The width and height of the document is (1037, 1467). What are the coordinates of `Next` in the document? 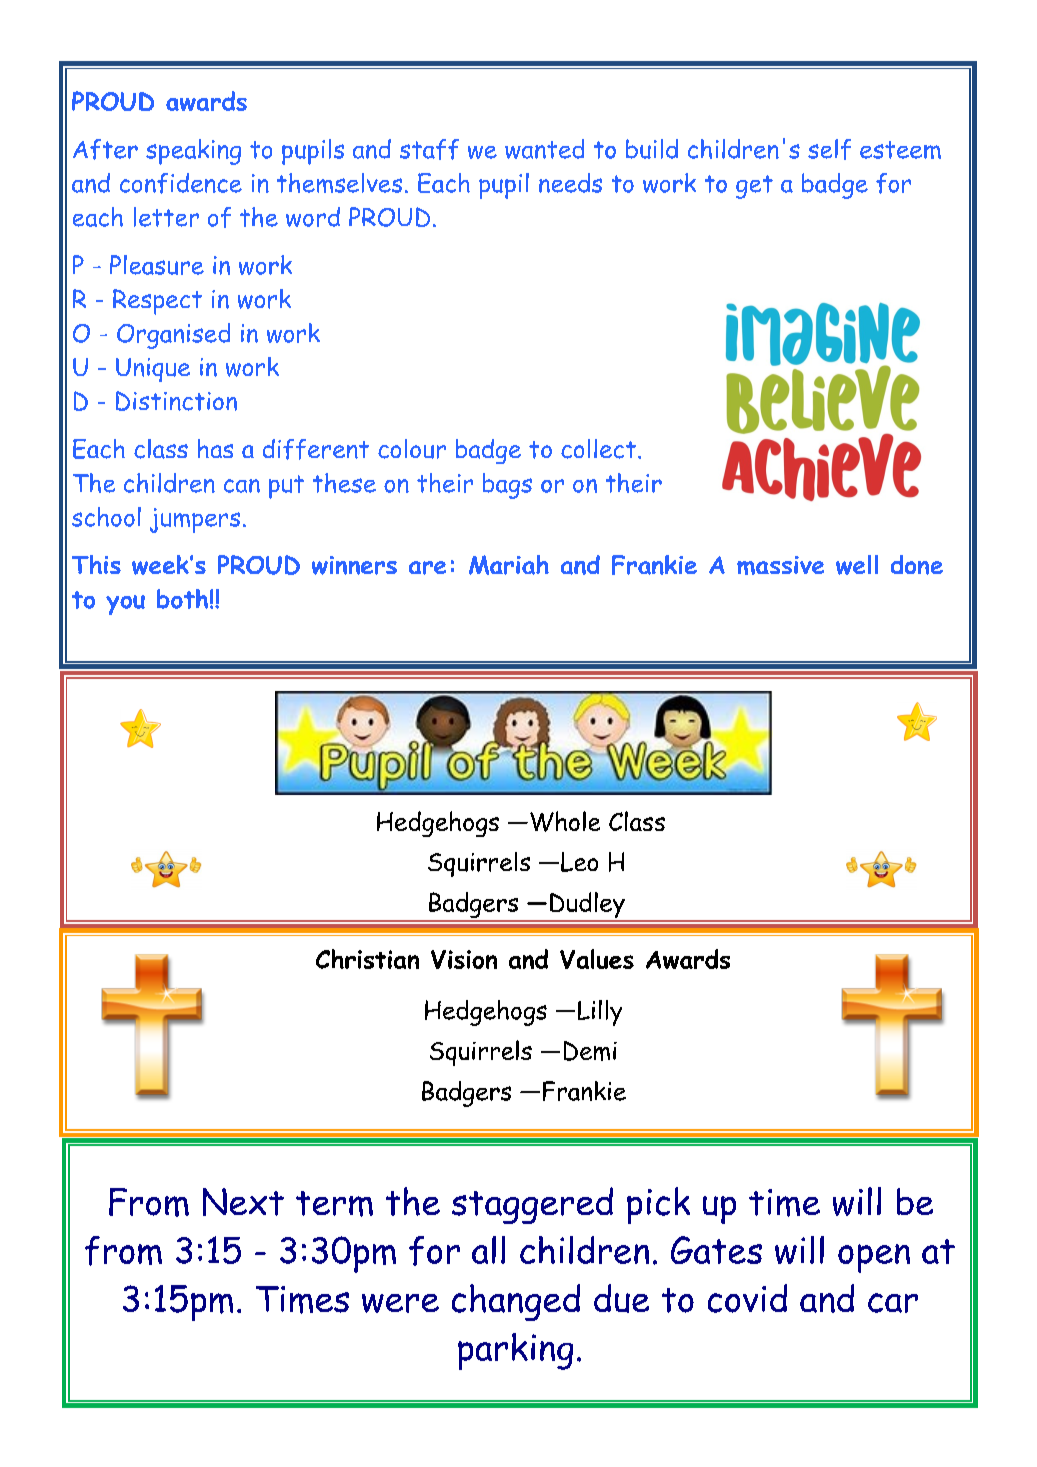 It's located at (243, 1202).
